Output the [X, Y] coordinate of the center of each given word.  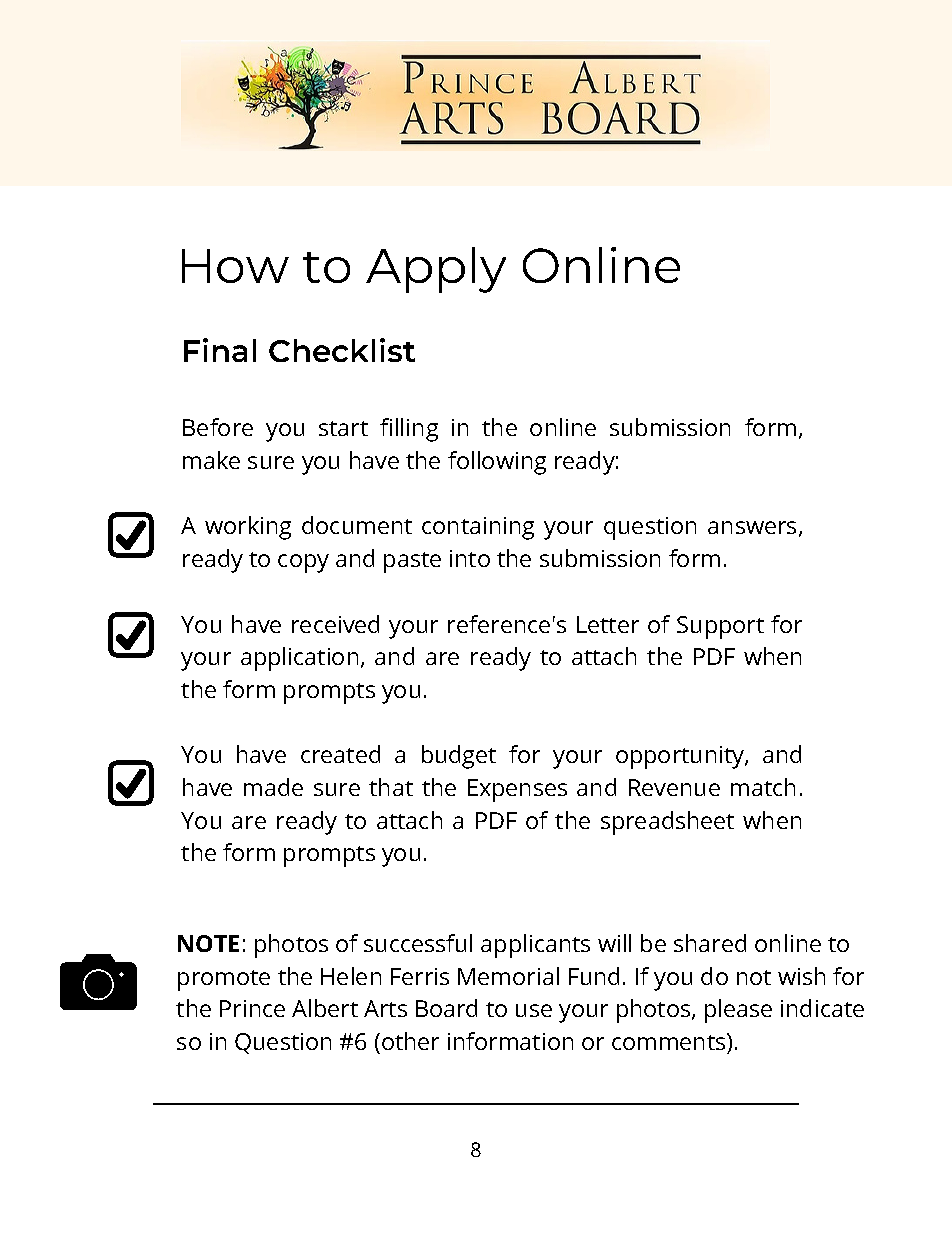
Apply [436, 270]
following [497, 463]
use [534, 1010]
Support [720, 627]
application [299, 659]
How [235, 266]
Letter [608, 624]
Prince [252, 1008]
